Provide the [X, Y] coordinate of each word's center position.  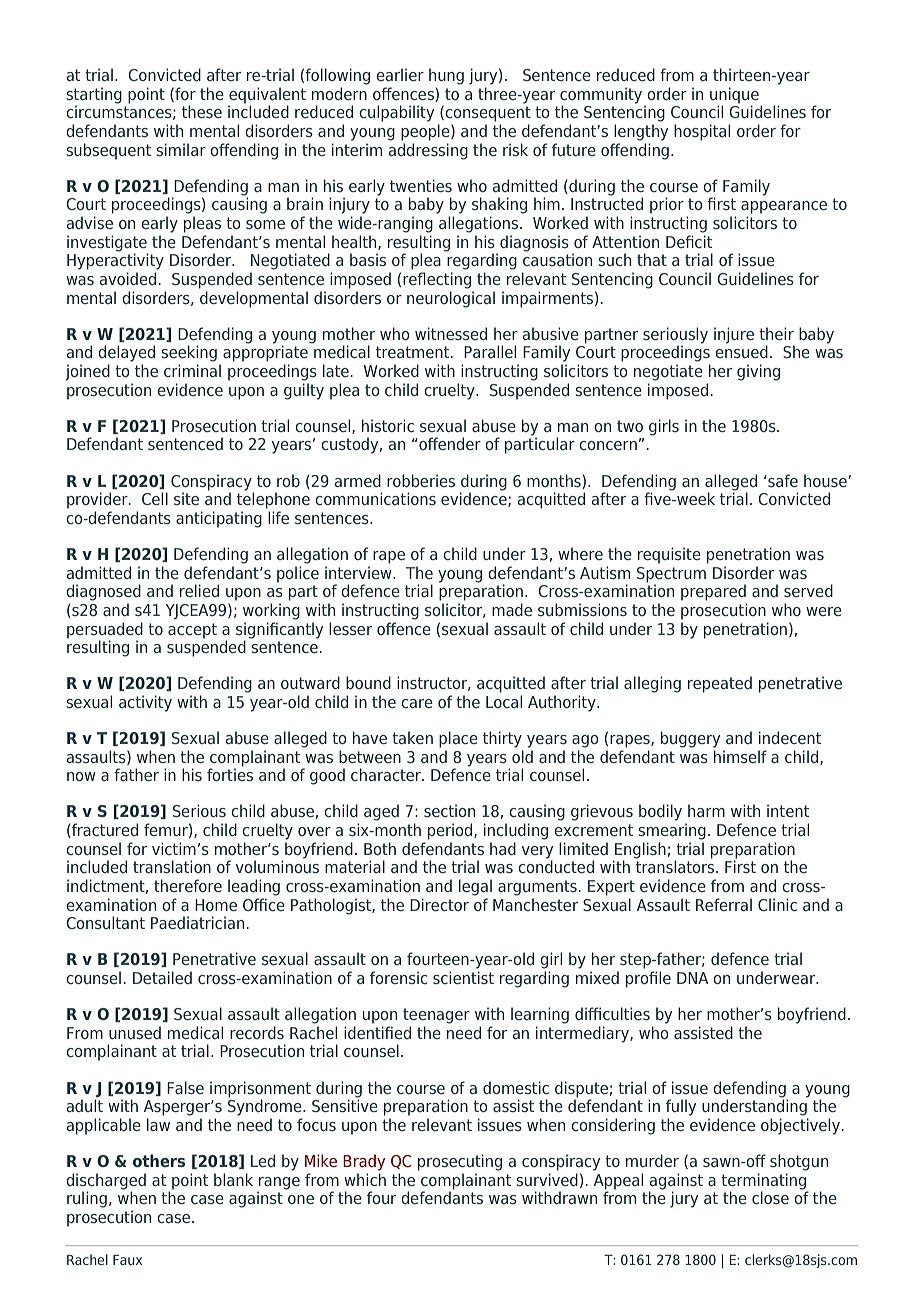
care [417, 703]
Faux [127, 1260]
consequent [487, 113]
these [202, 111]
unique [734, 96]
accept [192, 631]
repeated [720, 684]
